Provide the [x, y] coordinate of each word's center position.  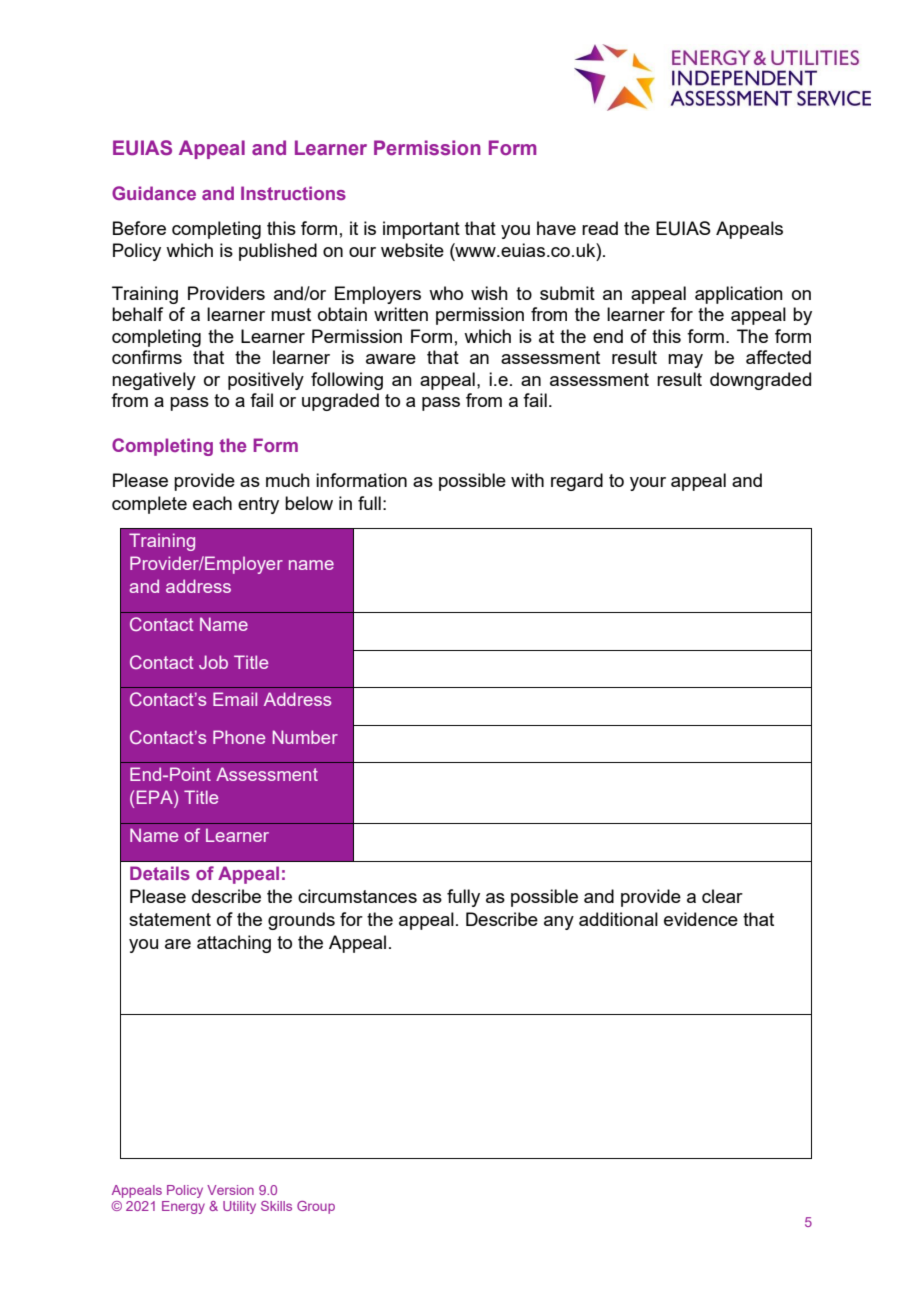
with [527, 480]
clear [722, 896]
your [648, 484]
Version [230, 1190]
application [739, 295]
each [212, 503]
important [421, 230]
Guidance [154, 193]
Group [316, 1207]
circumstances [357, 896]
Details [160, 873]
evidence [701, 919]
